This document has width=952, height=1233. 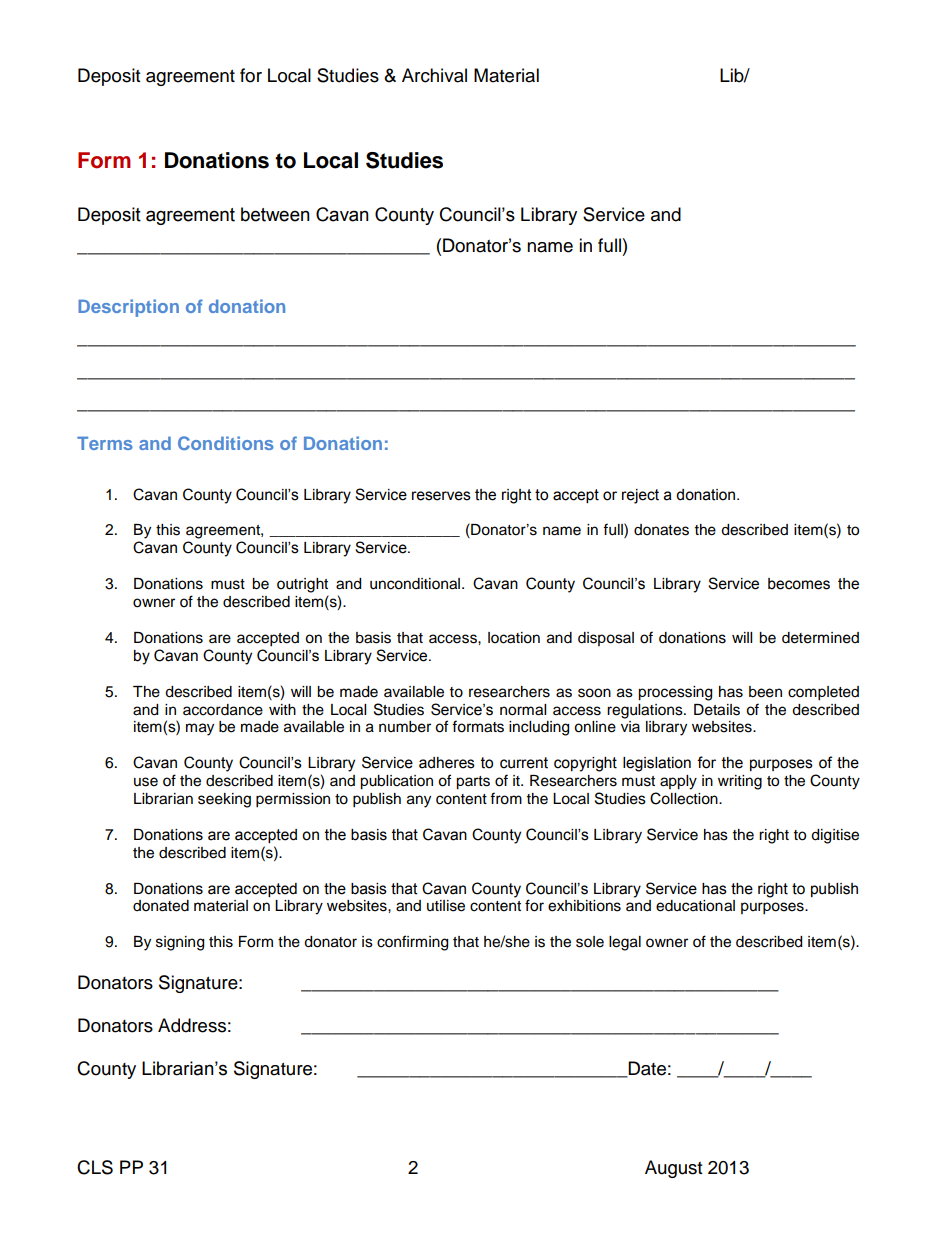 I want to click on use, so click(x=146, y=782).
